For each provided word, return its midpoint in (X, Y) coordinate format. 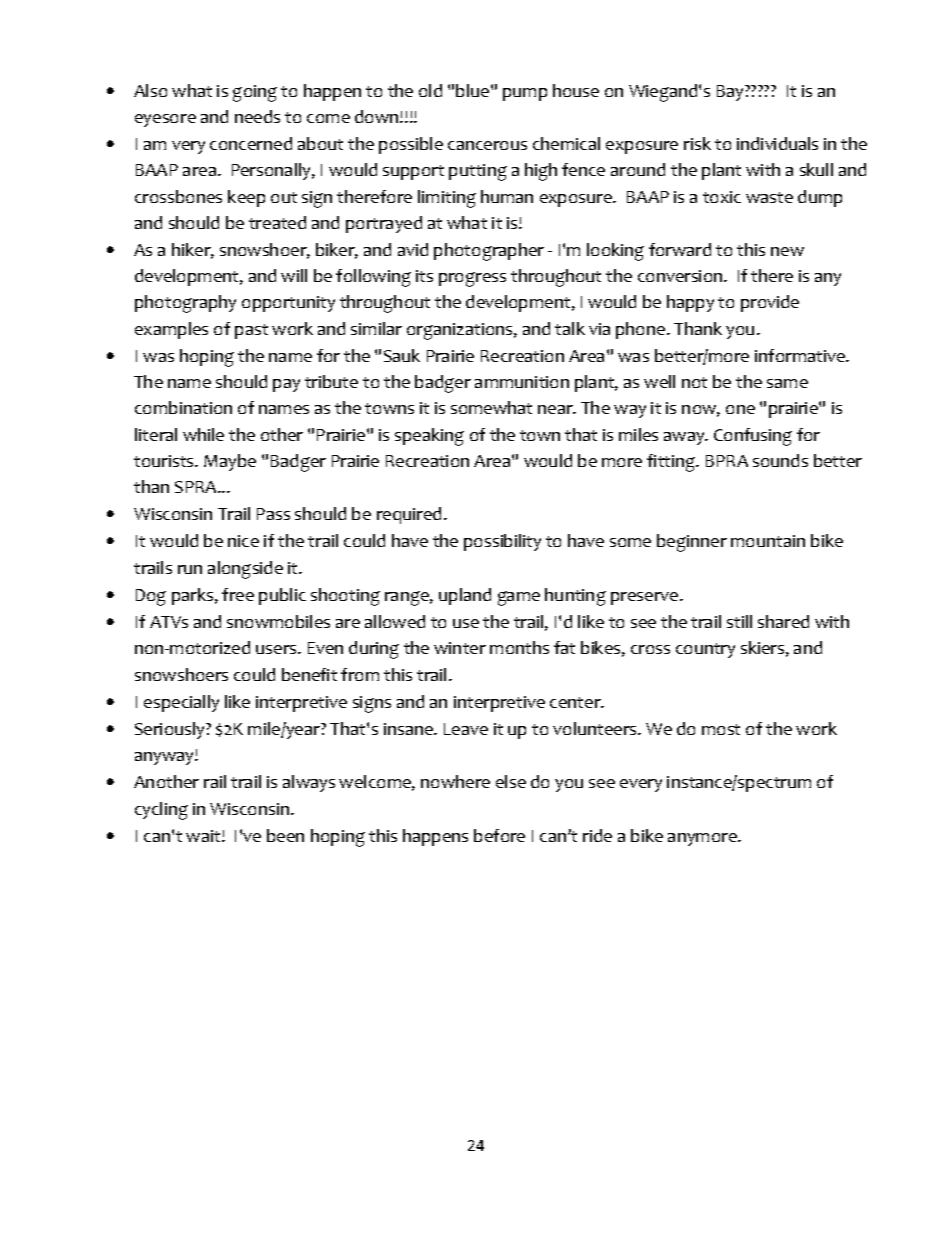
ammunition (522, 382)
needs (257, 116)
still (739, 621)
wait (204, 836)
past (251, 331)
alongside (245, 570)
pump (525, 94)
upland (465, 596)
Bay (731, 93)
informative (801, 355)
